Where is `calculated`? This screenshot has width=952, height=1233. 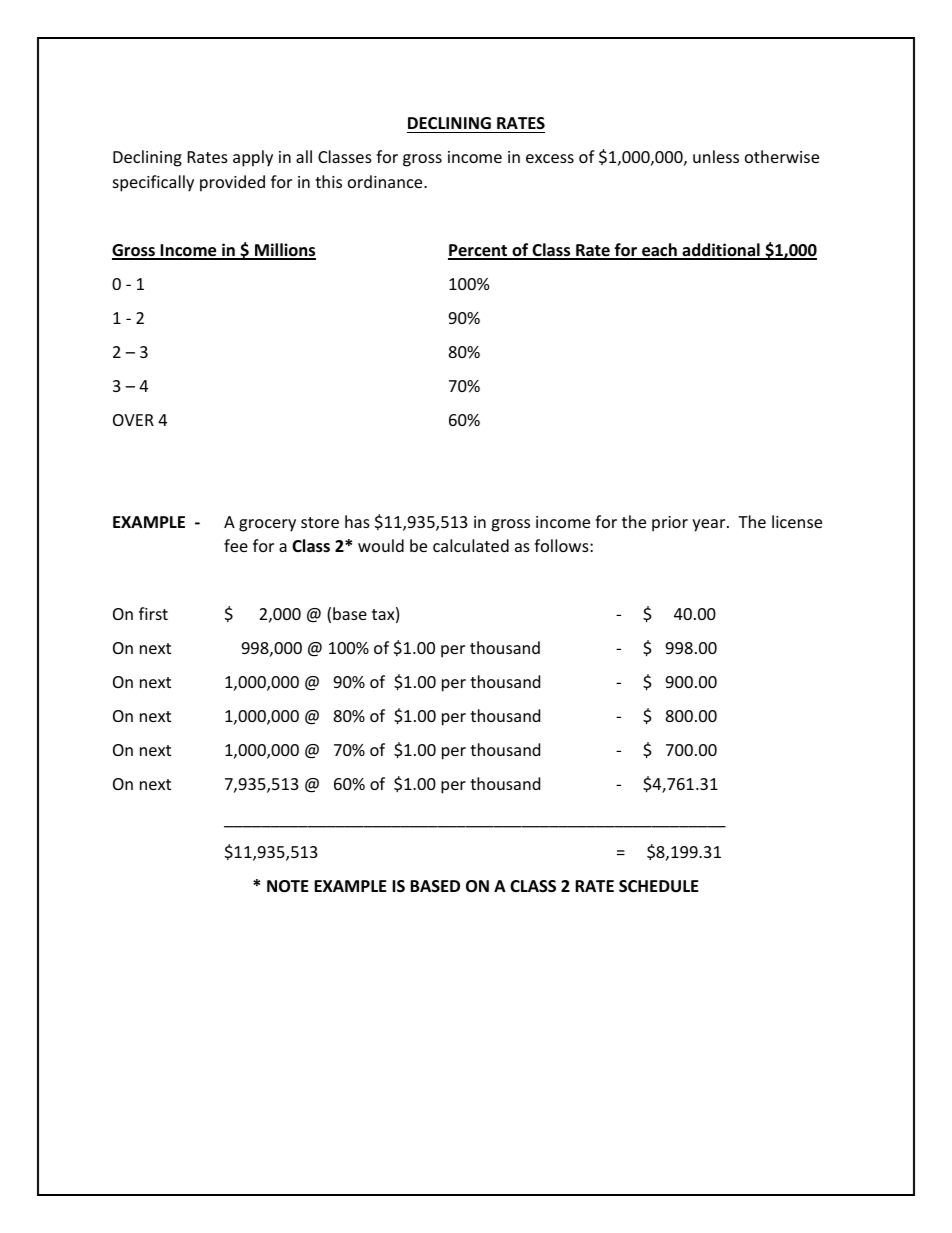
calculated is located at coordinates (471, 545).
